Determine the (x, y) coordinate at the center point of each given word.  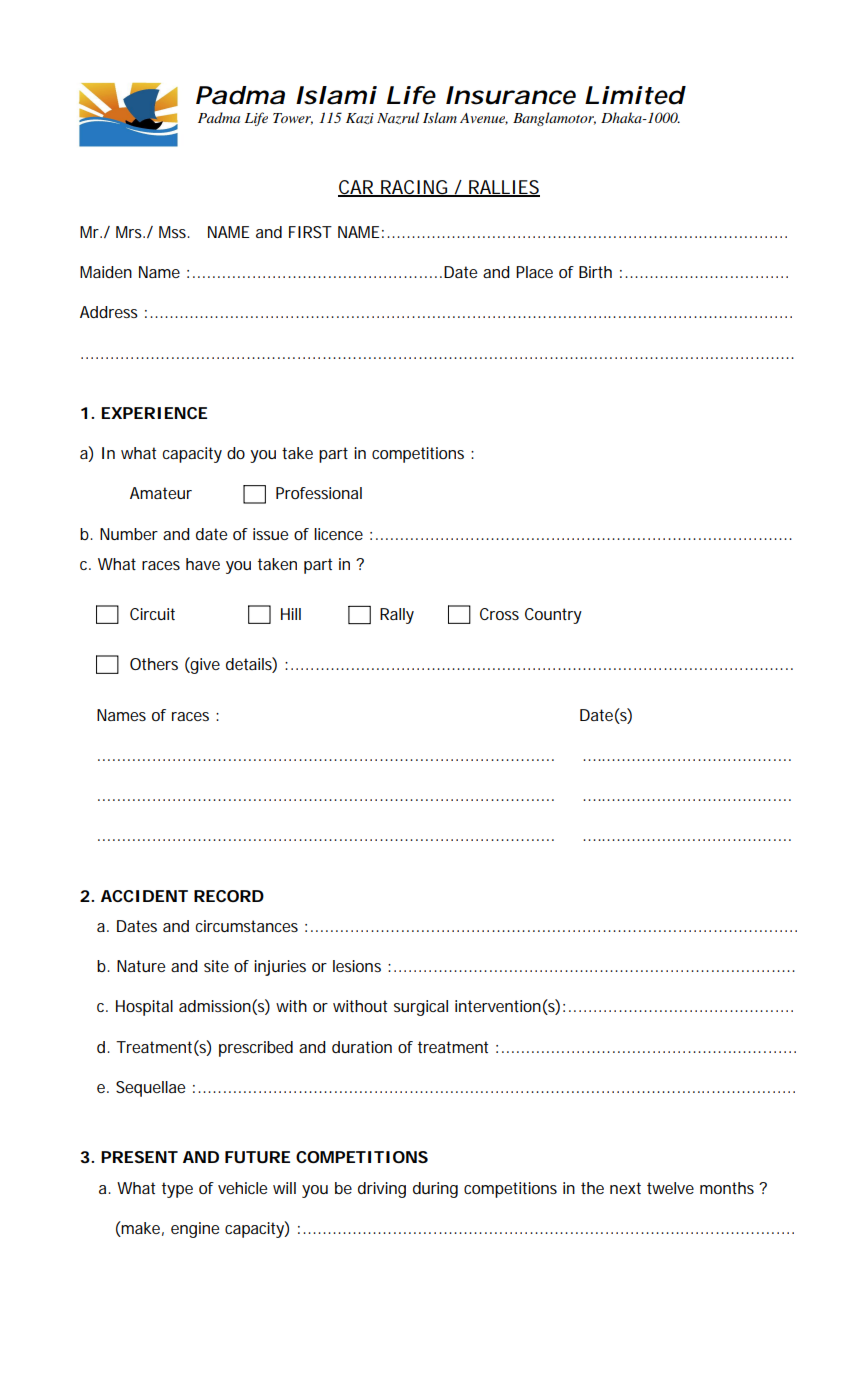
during (435, 1190)
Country (553, 616)
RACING (414, 188)
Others (154, 664)
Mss (174, 232)
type (177, 1190)
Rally (397, 616)
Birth (595, 272)
